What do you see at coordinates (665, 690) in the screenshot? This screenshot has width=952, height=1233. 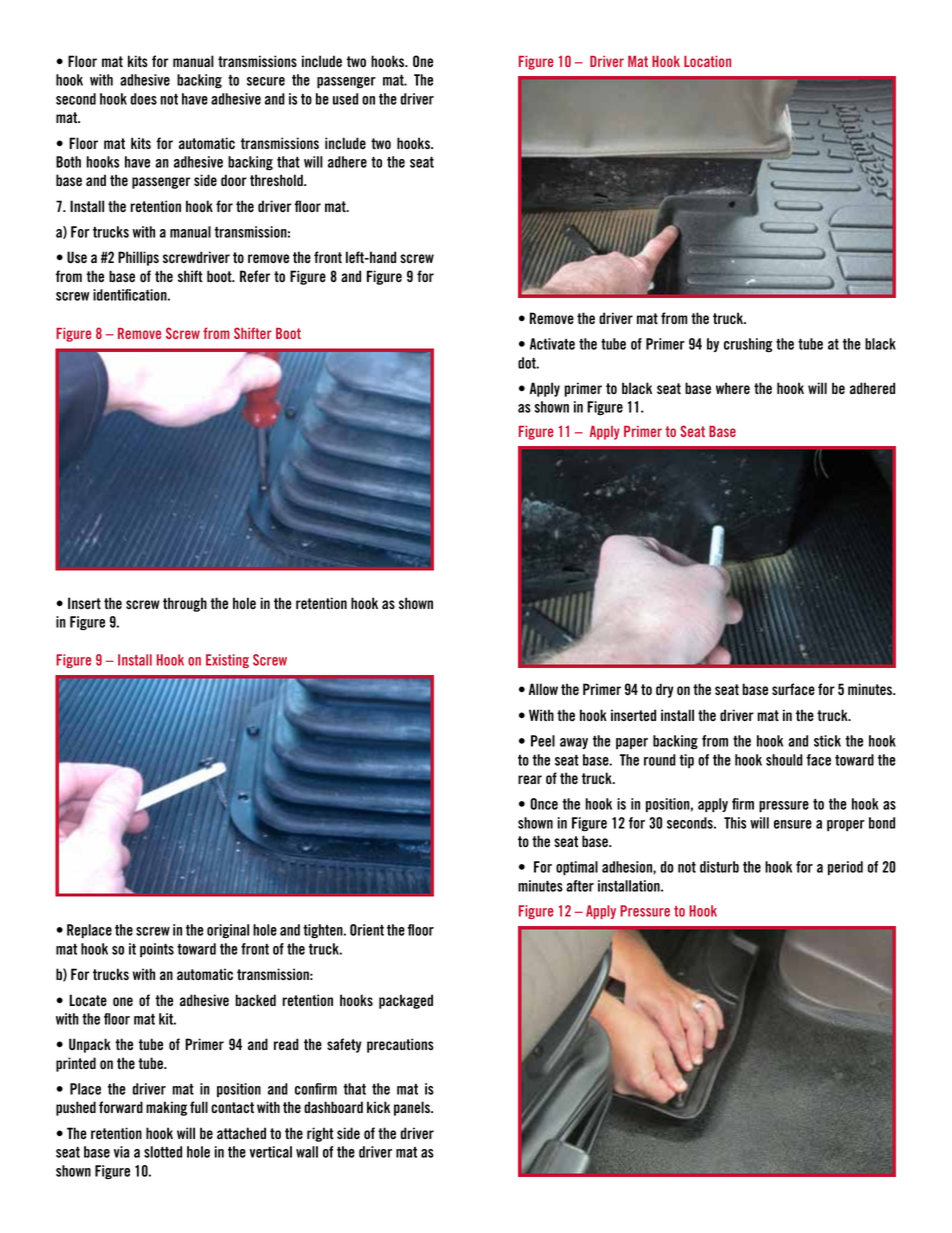 I see `dry` at bounding box center [665, 690].
